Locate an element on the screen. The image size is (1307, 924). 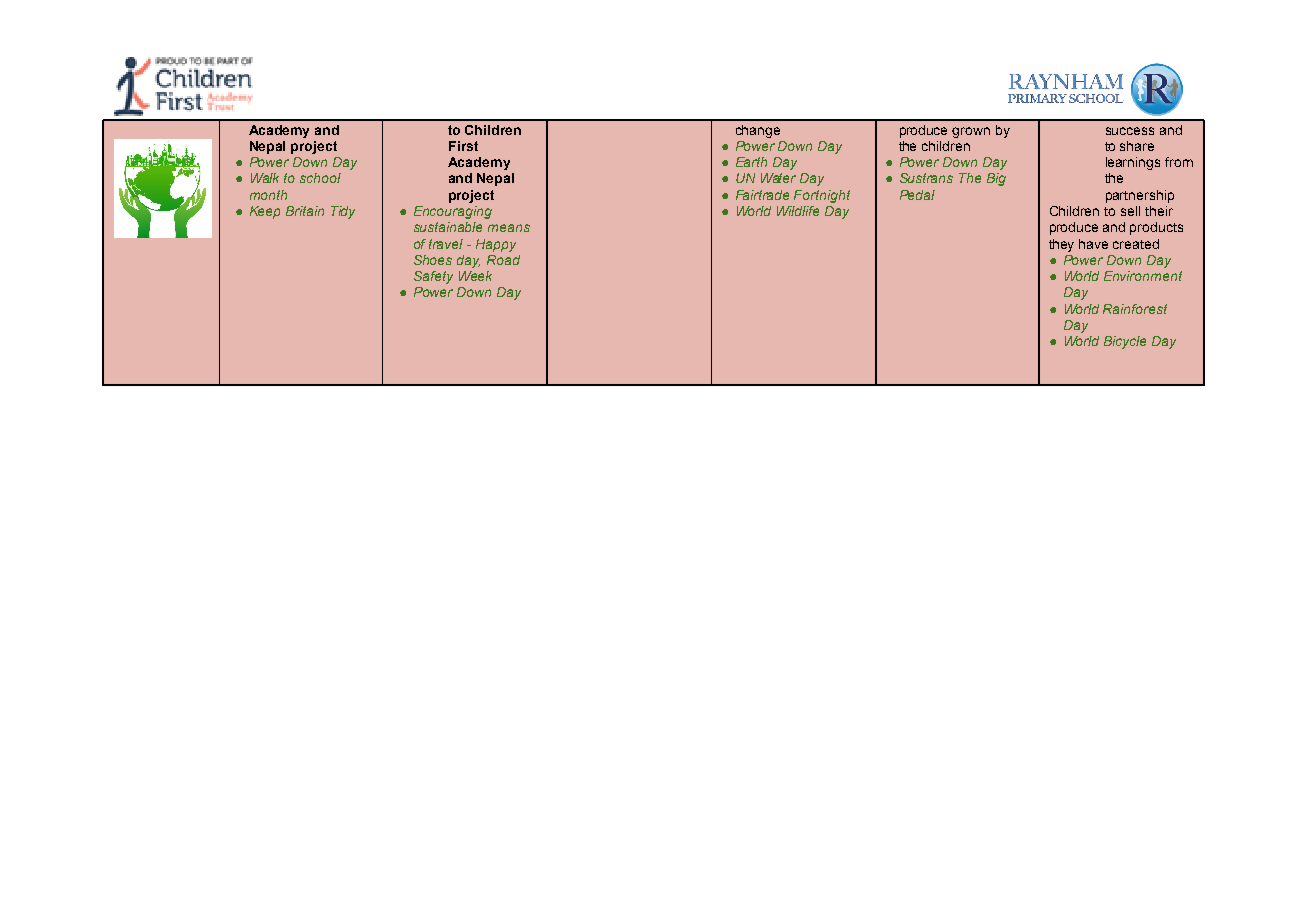
success is located at coordinates (1130, 131).
